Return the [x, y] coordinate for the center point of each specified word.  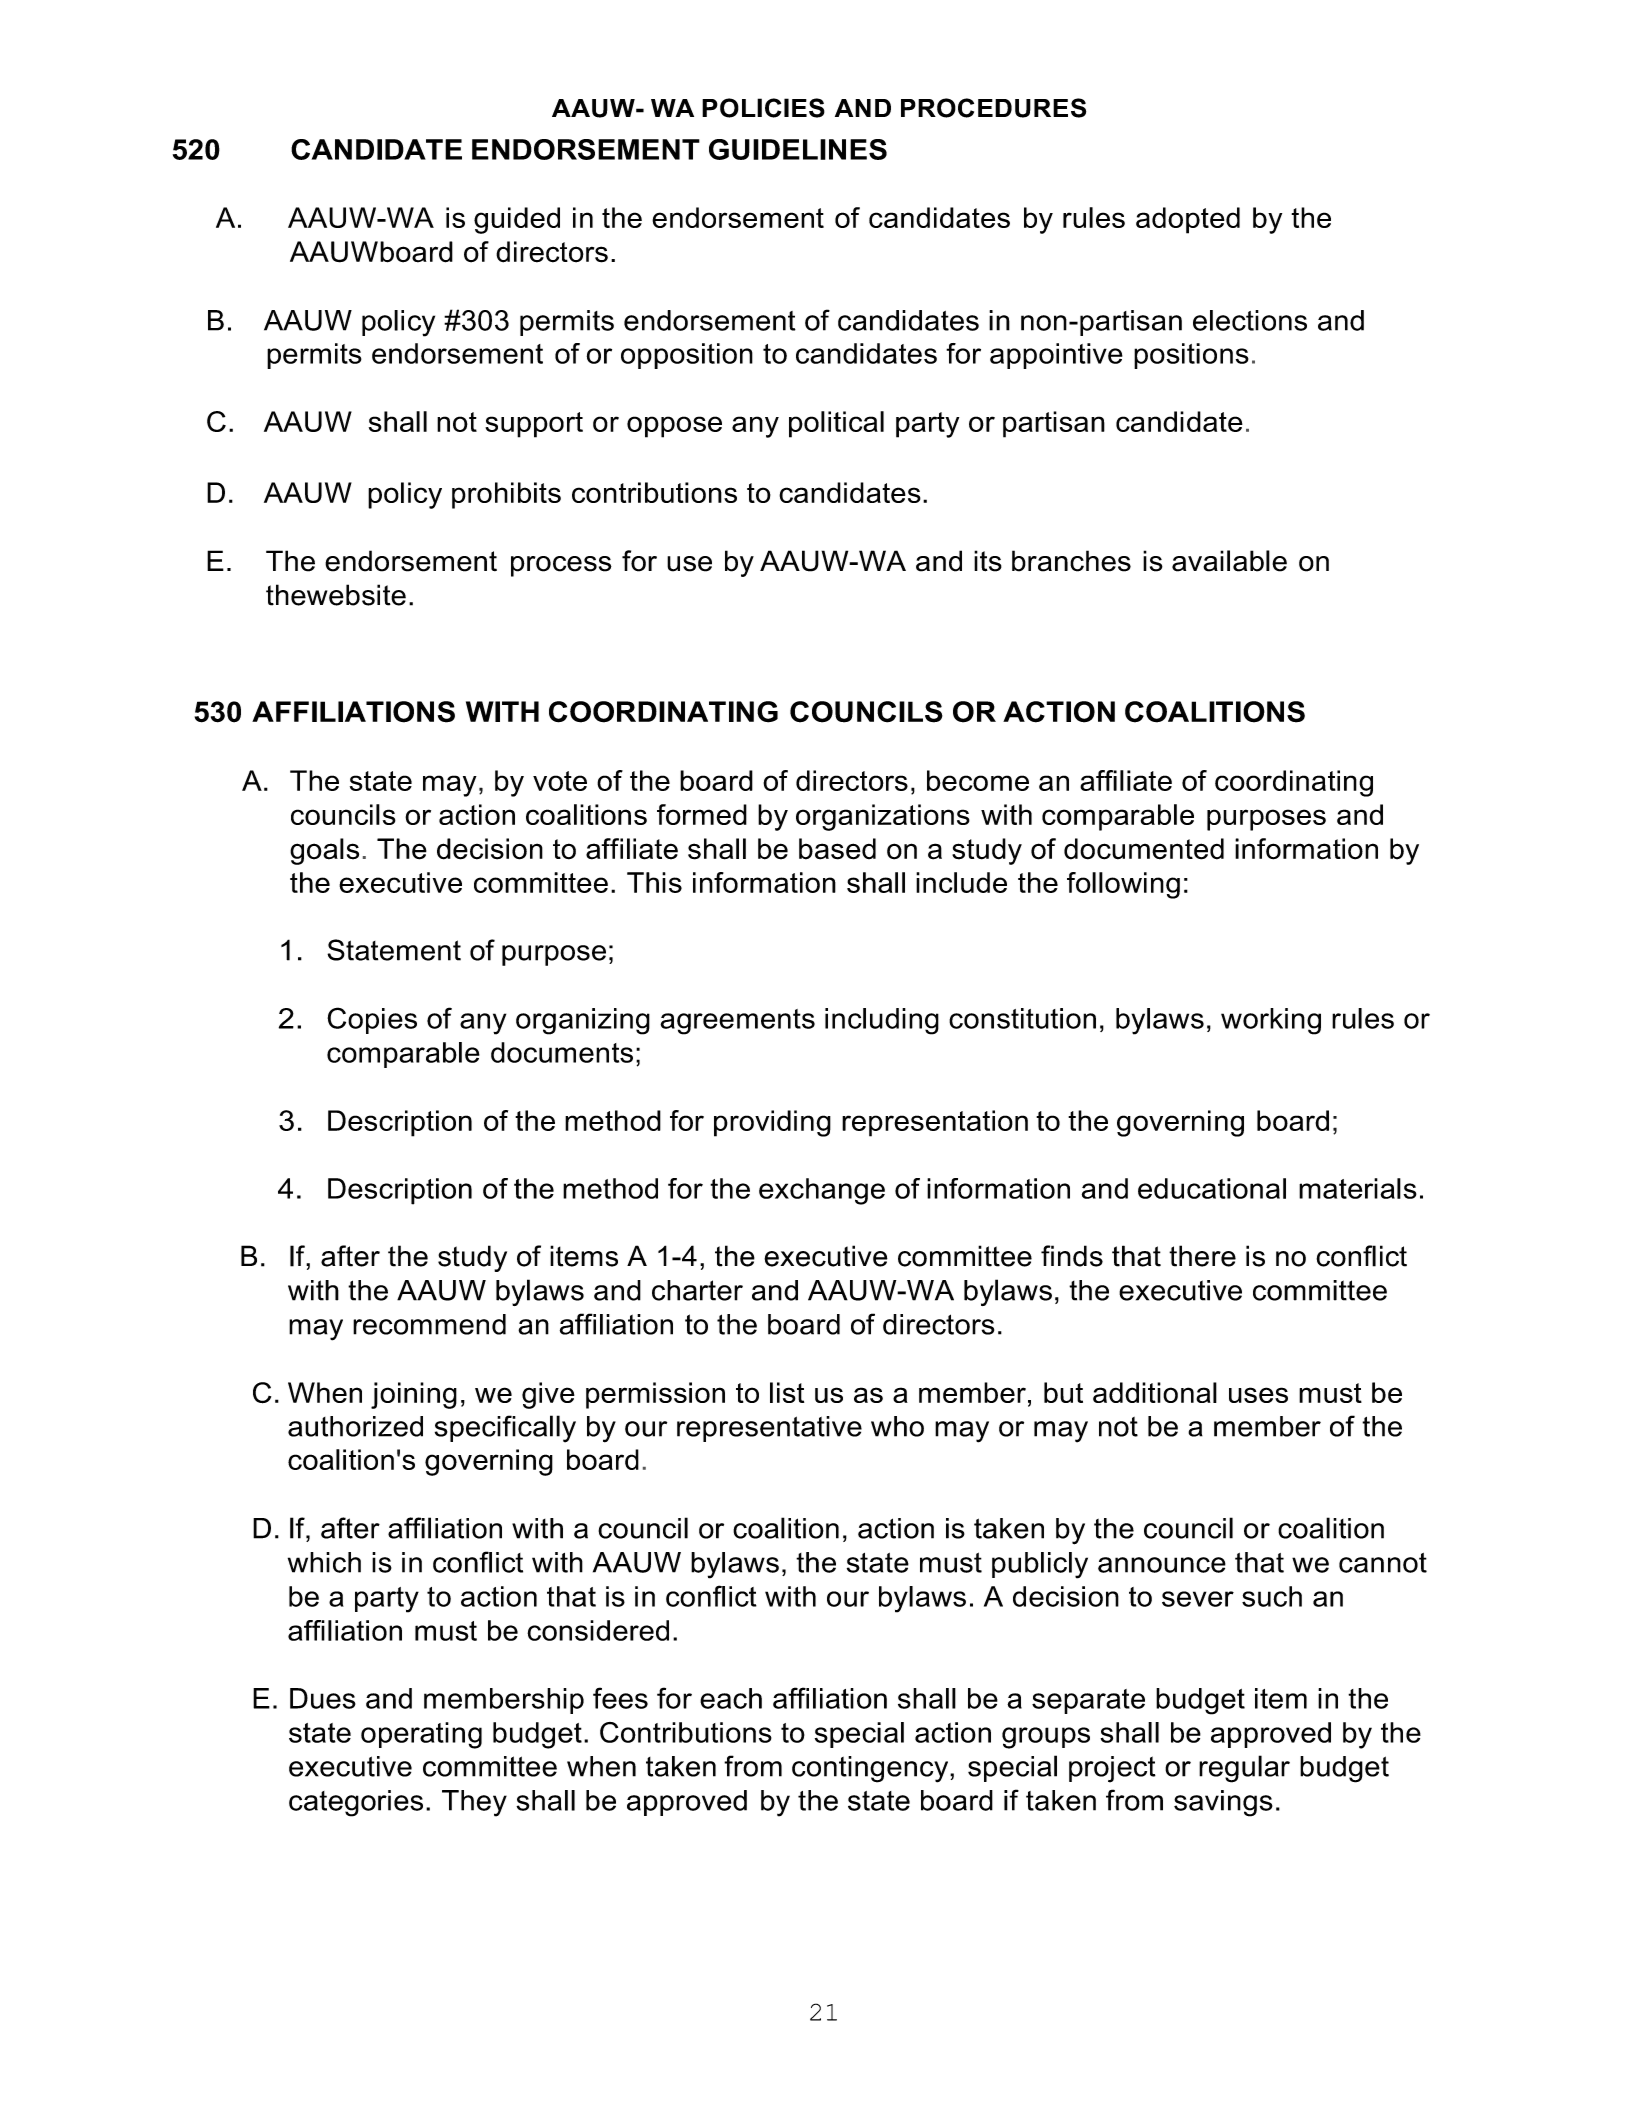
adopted [1188, 220]
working [1271, 1021]
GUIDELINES [798, 149]
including [882, 1021]
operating [421, 1735]
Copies [372, 1020]
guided [517, 220]
